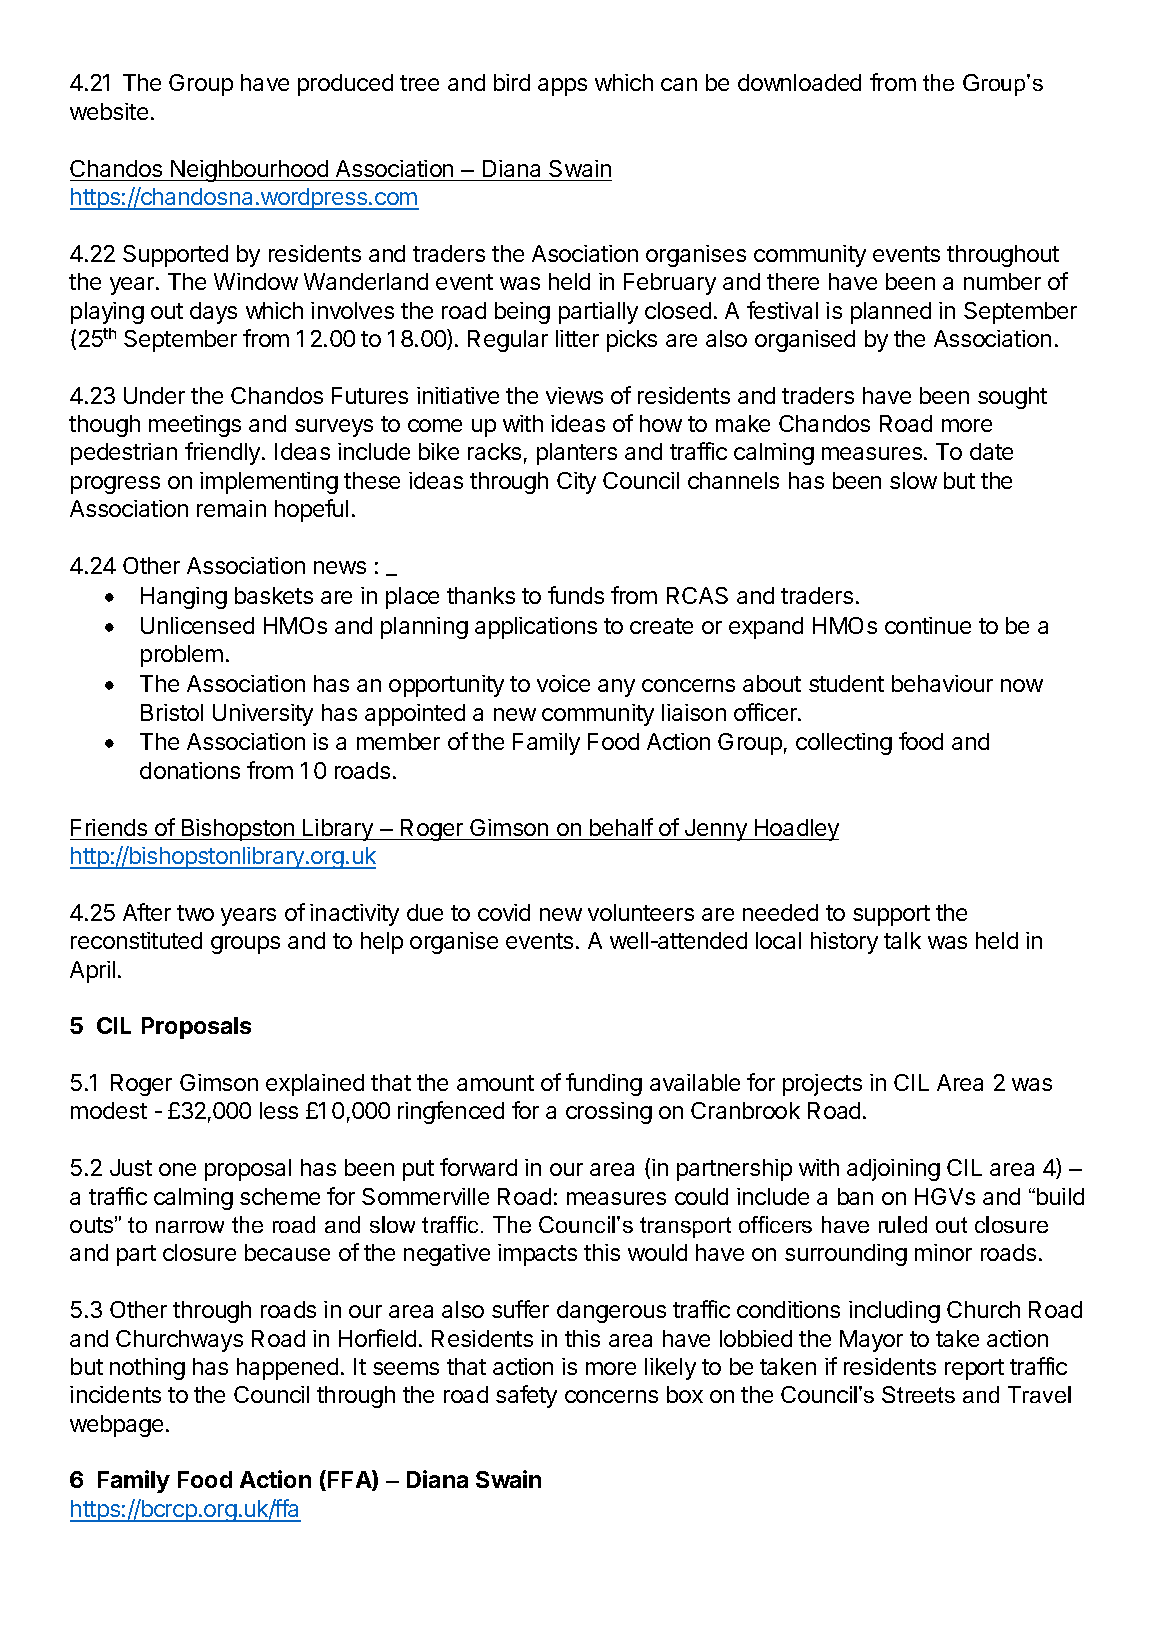 This screenshot has height=1636, width=1157. What do you see at coordinates (563, 683) in the screenshot?
I see `voice` at bounding box center [563, 683].
